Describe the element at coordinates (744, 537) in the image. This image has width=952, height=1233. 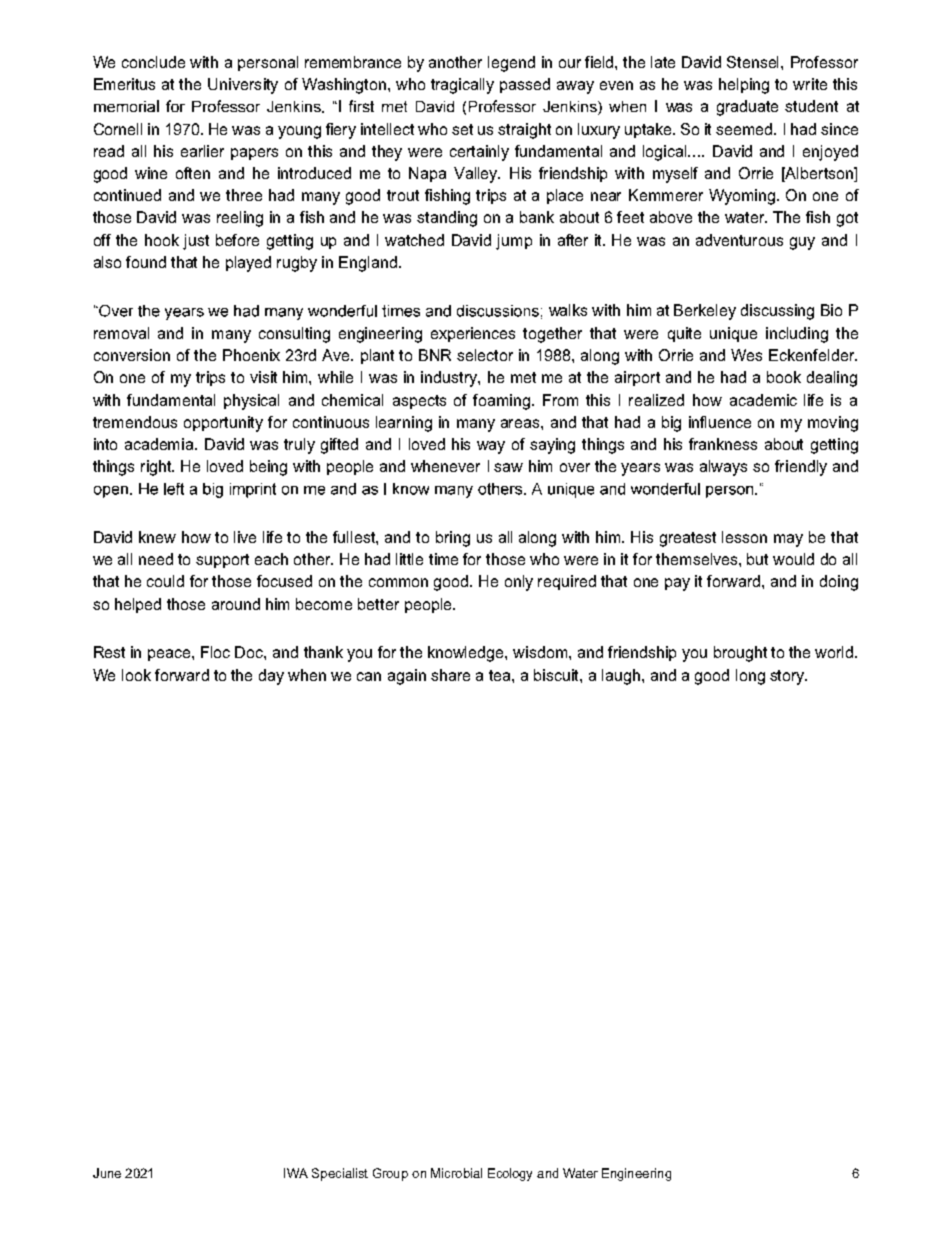
I see `lesson` at that location.
